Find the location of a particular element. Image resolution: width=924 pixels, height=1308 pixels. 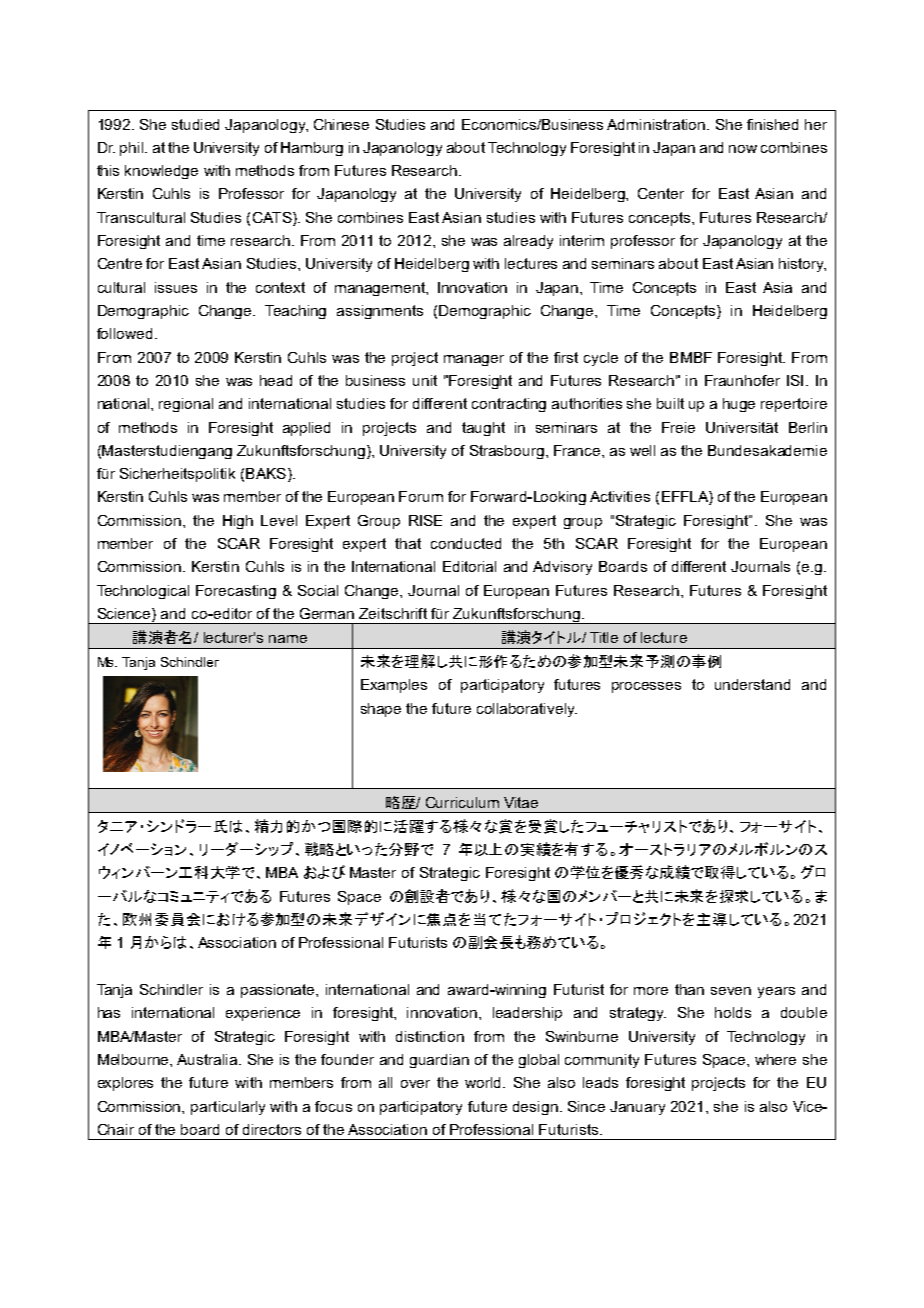

world is located at coordinates (484, 1082).
